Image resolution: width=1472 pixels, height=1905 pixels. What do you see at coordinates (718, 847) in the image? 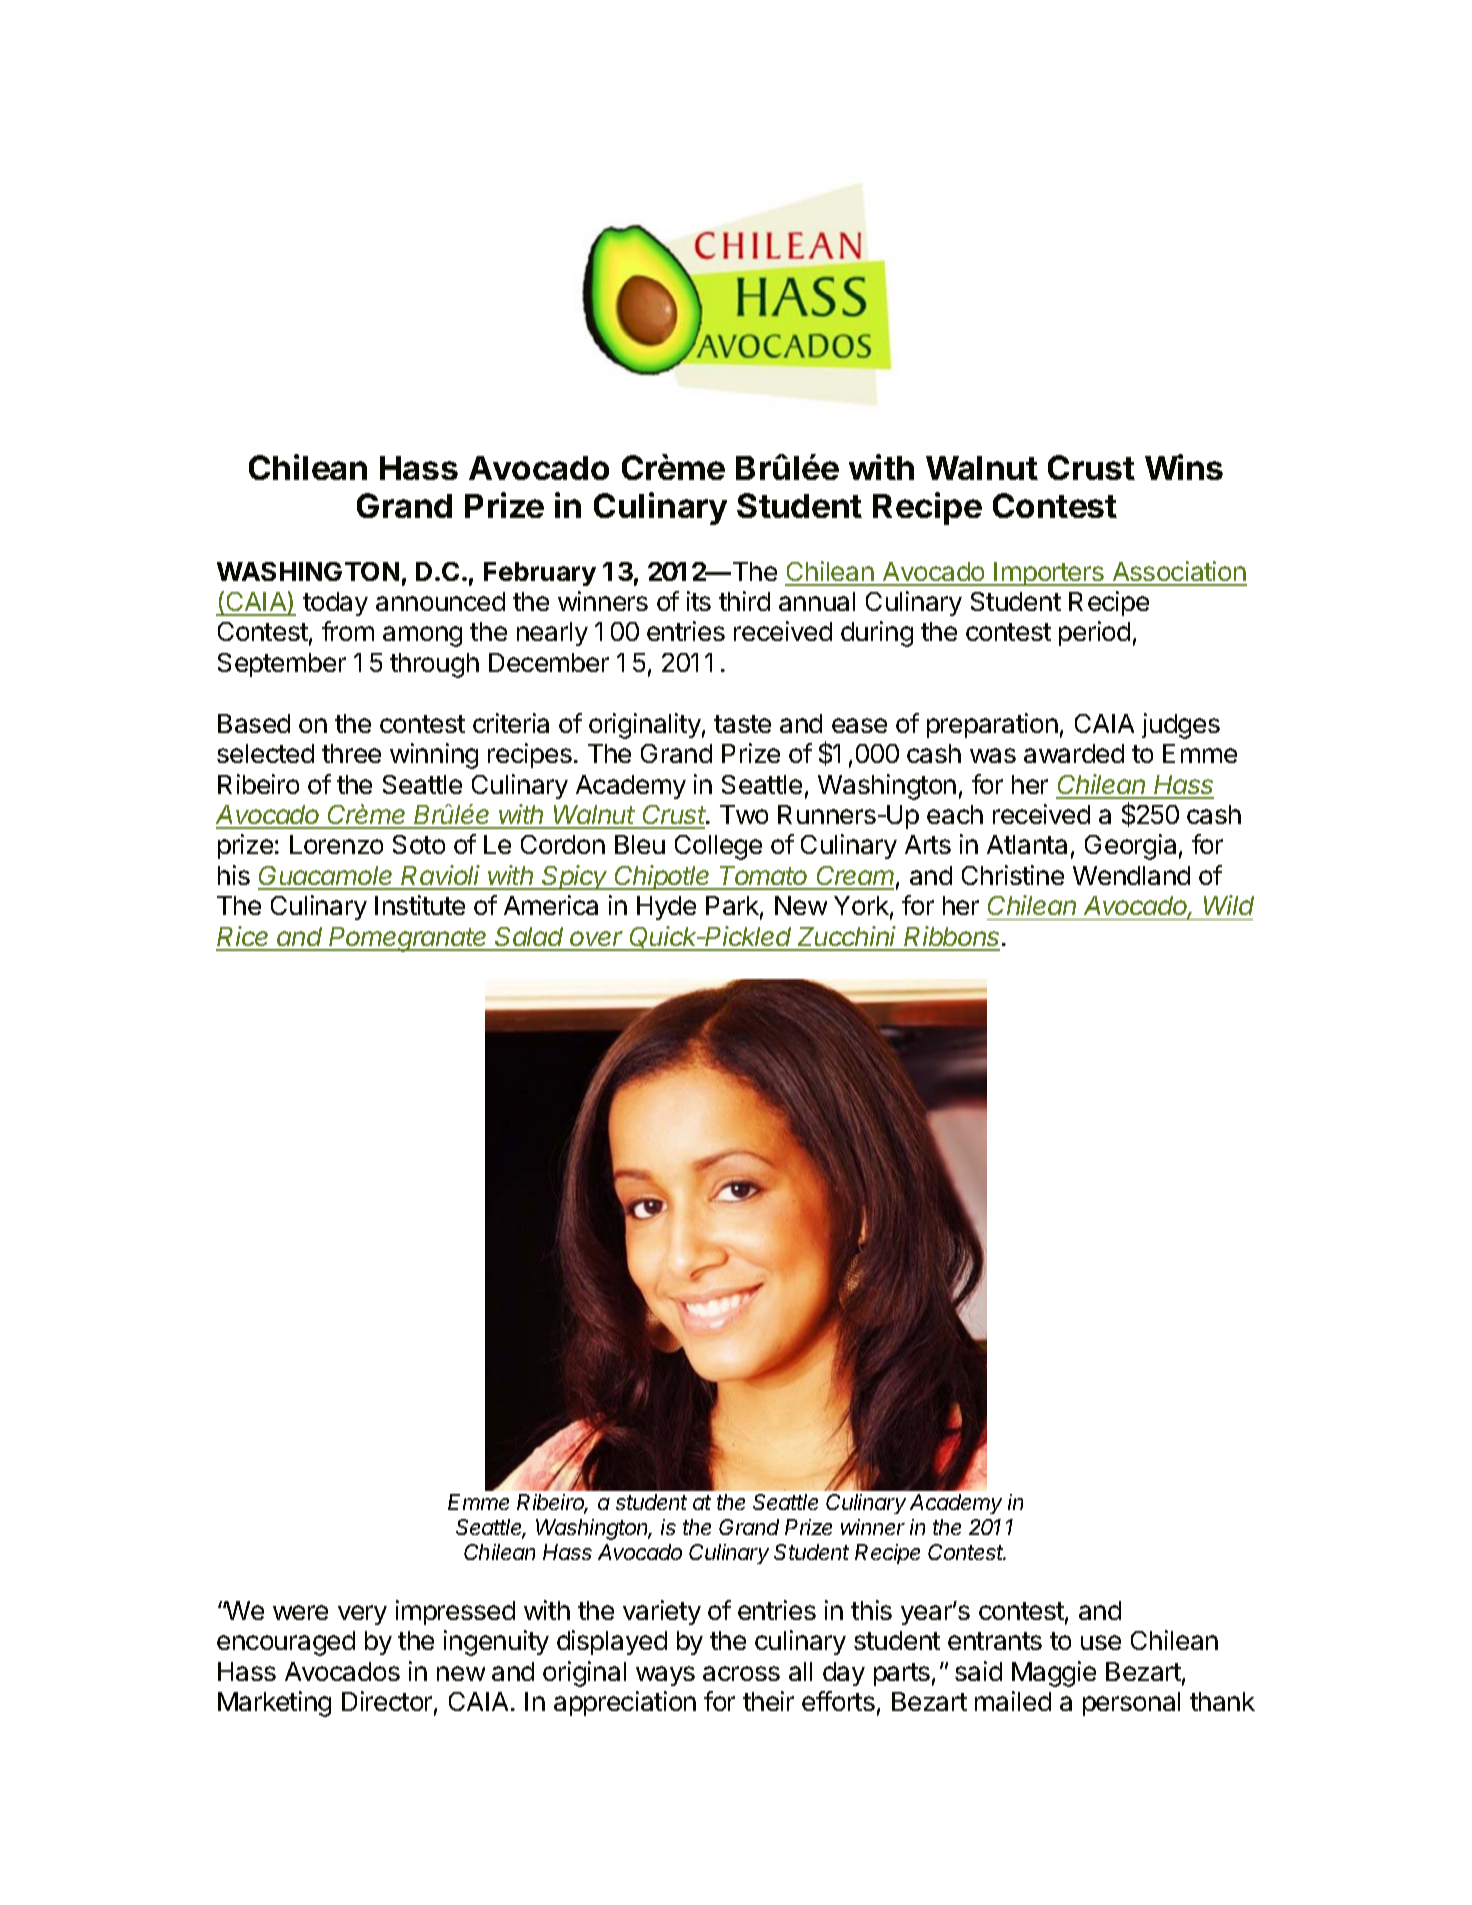
I see `College` at bounding box center [718, 847].
